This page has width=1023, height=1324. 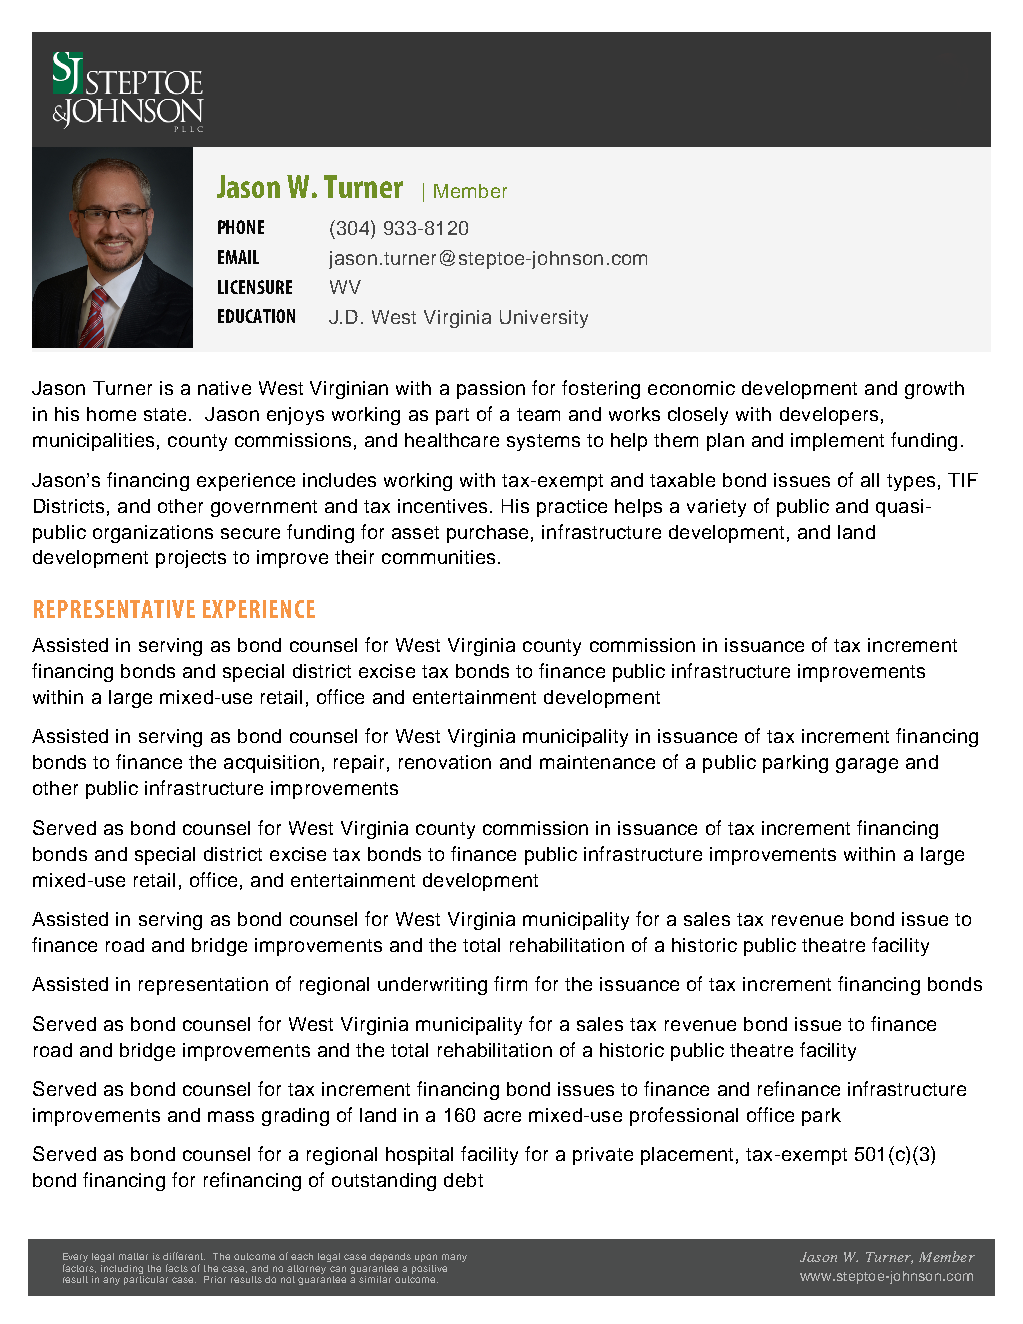 What do you see at coordinates (544, 319) in the page?
I see `University` at bounding box center [544, 319].
